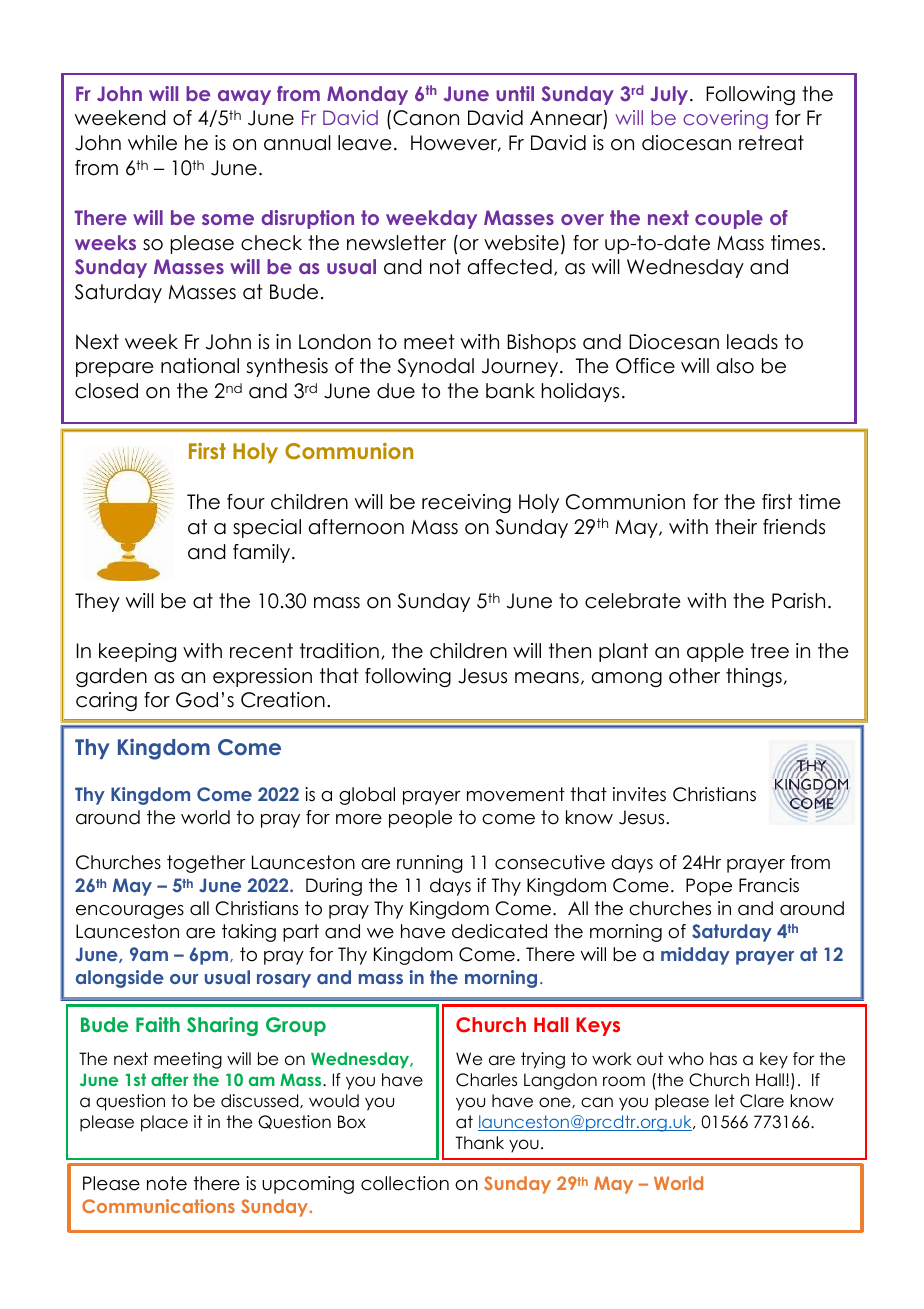  What do you see at coordinates (762, 1101) in the page?
I see `Clare` at bounding box center [762, 1101].
